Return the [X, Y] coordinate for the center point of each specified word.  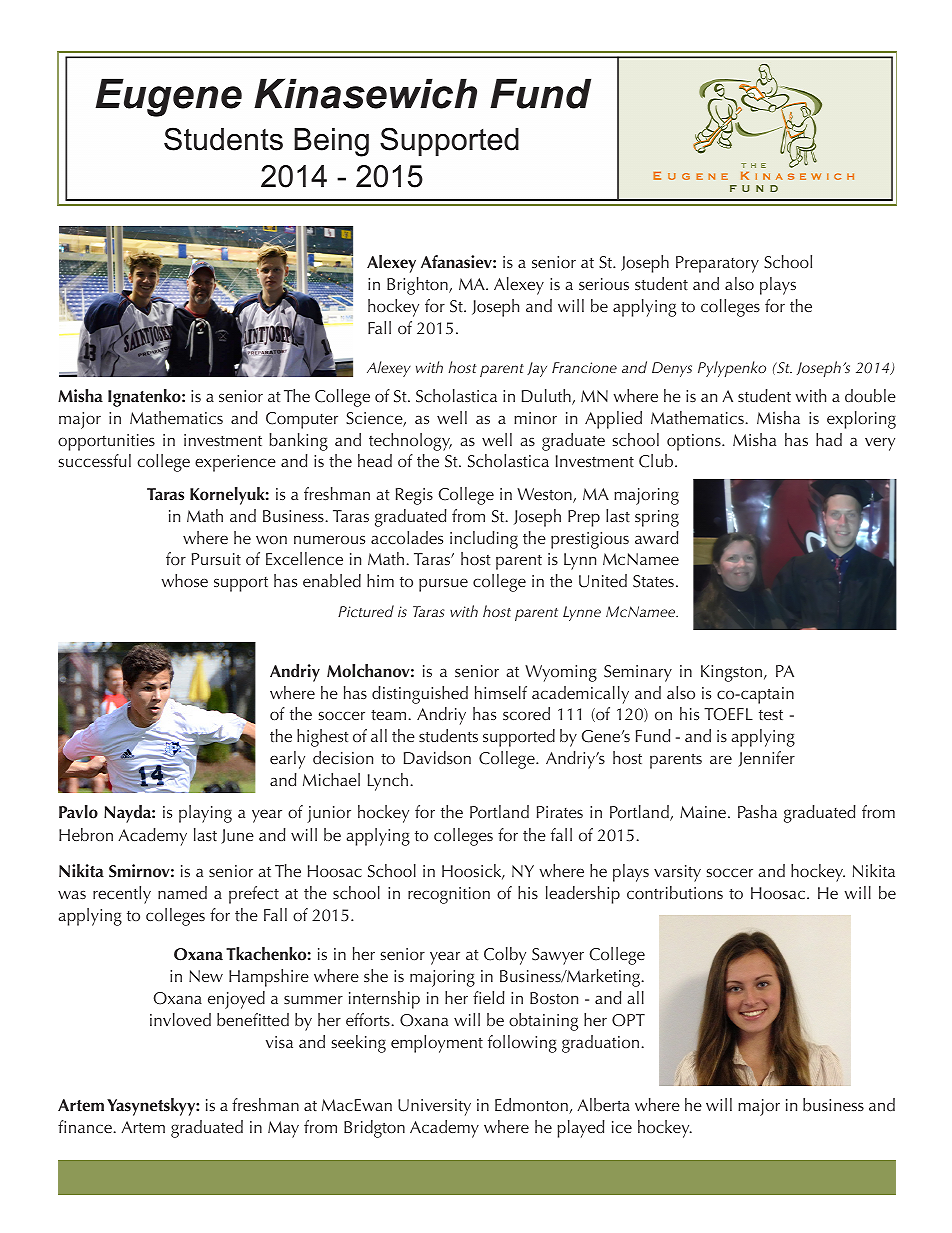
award [657, 537]
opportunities [106, 442]
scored [526, 713]
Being [331, 142]
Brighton [418, 286]
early [287, 760]
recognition [449, 895]
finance [85, 1126]
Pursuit [216, 559]
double [870, 395]
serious [604, 284]
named [182, 892]
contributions [675, 892]
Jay [537, 369]
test [771, 715]
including [484, 540]
